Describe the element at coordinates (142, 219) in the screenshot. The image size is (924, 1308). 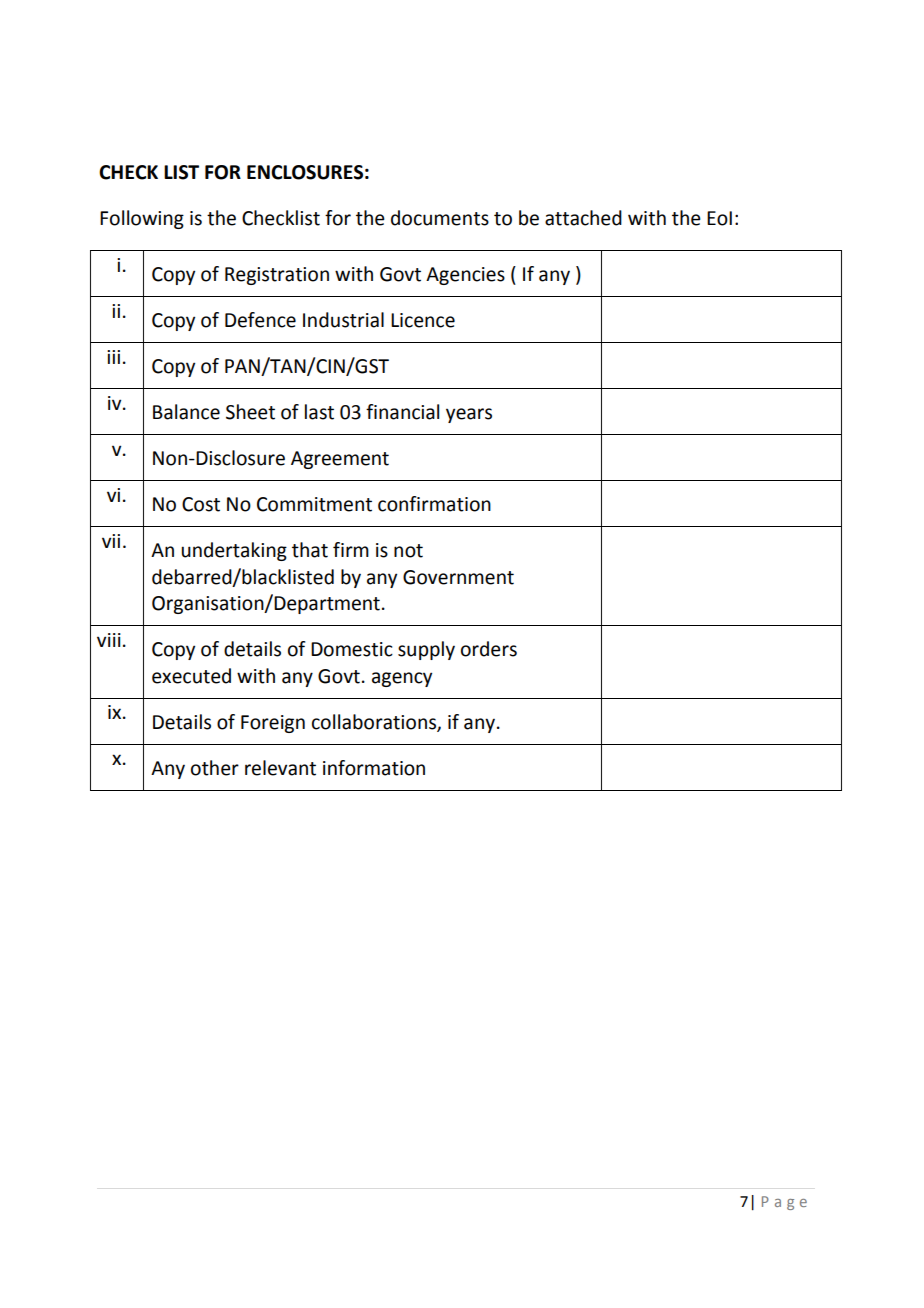
I see `Following` at that location.
